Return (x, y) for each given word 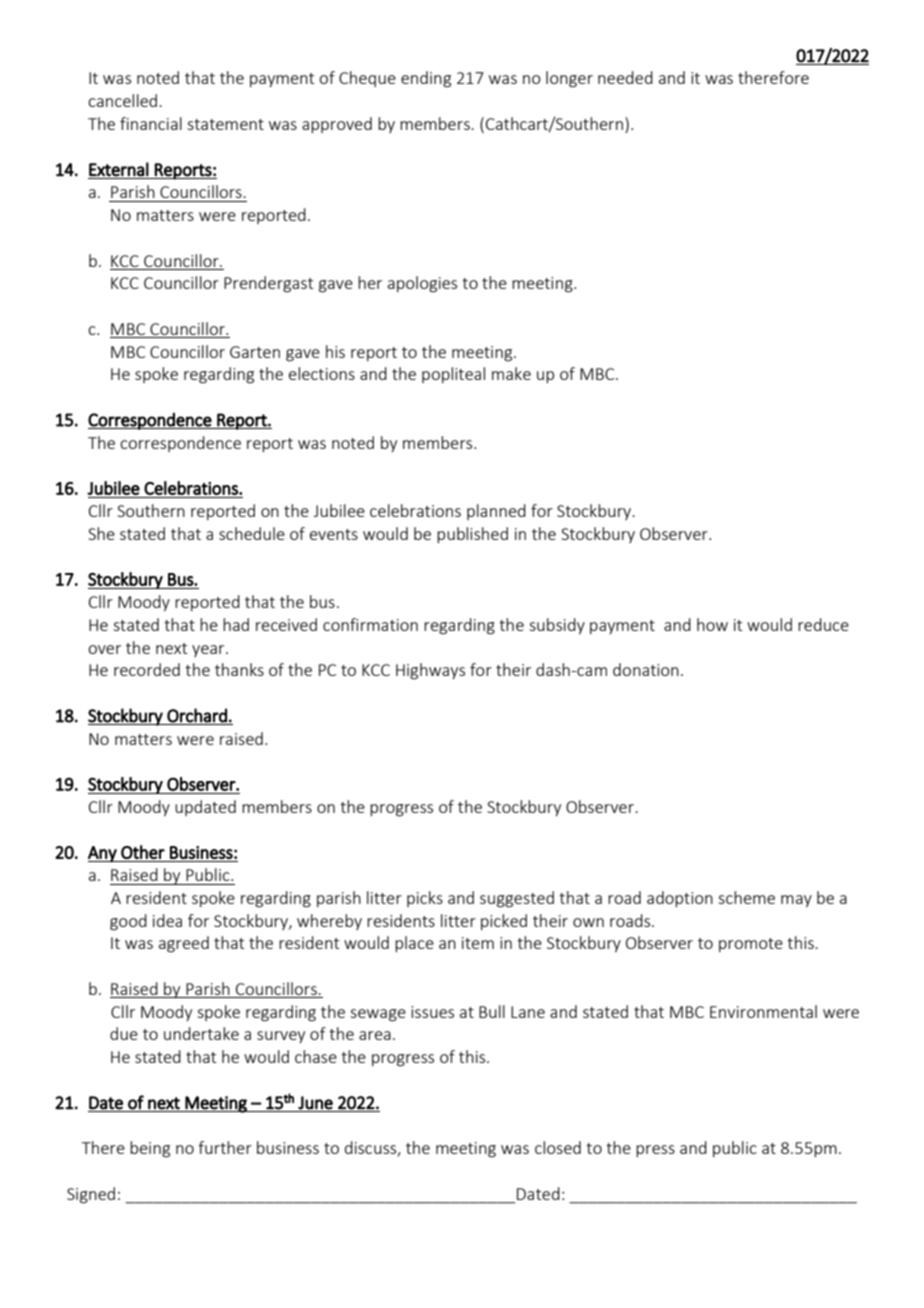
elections (322, 373)
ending (426, 79)
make (511, 373)
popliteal (453, 375)
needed (625, 77)
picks (425, 899)
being (150, 1149)
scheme (746, 897)
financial (151, 123)
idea (167, 920)
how (712, 624)
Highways (430, 671)
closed (558, 1147)
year (209, 651)
